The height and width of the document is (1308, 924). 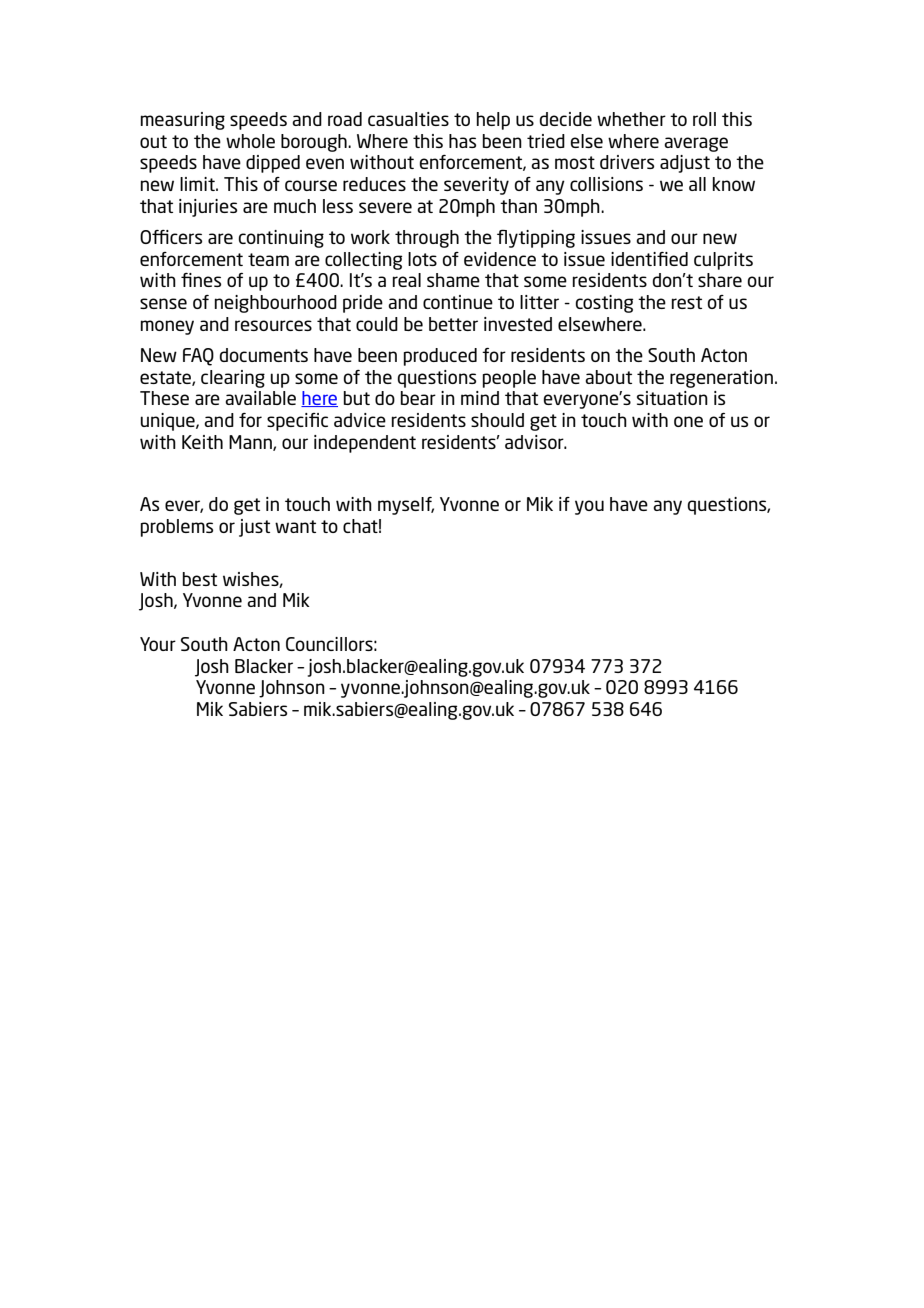 I want to click on has, so click(x=462, y=141).
